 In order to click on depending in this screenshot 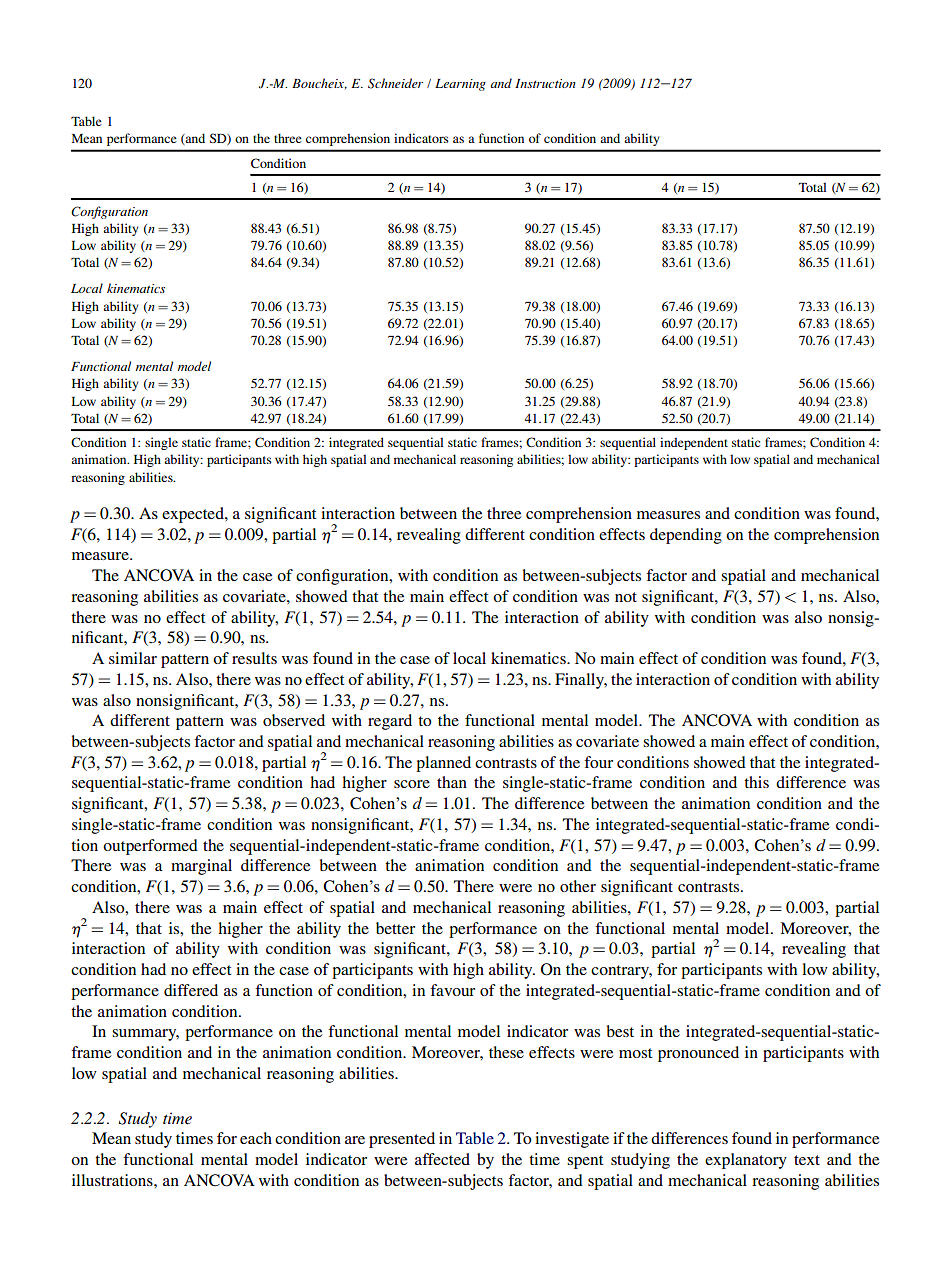, I will do `click(686, 536)`.
